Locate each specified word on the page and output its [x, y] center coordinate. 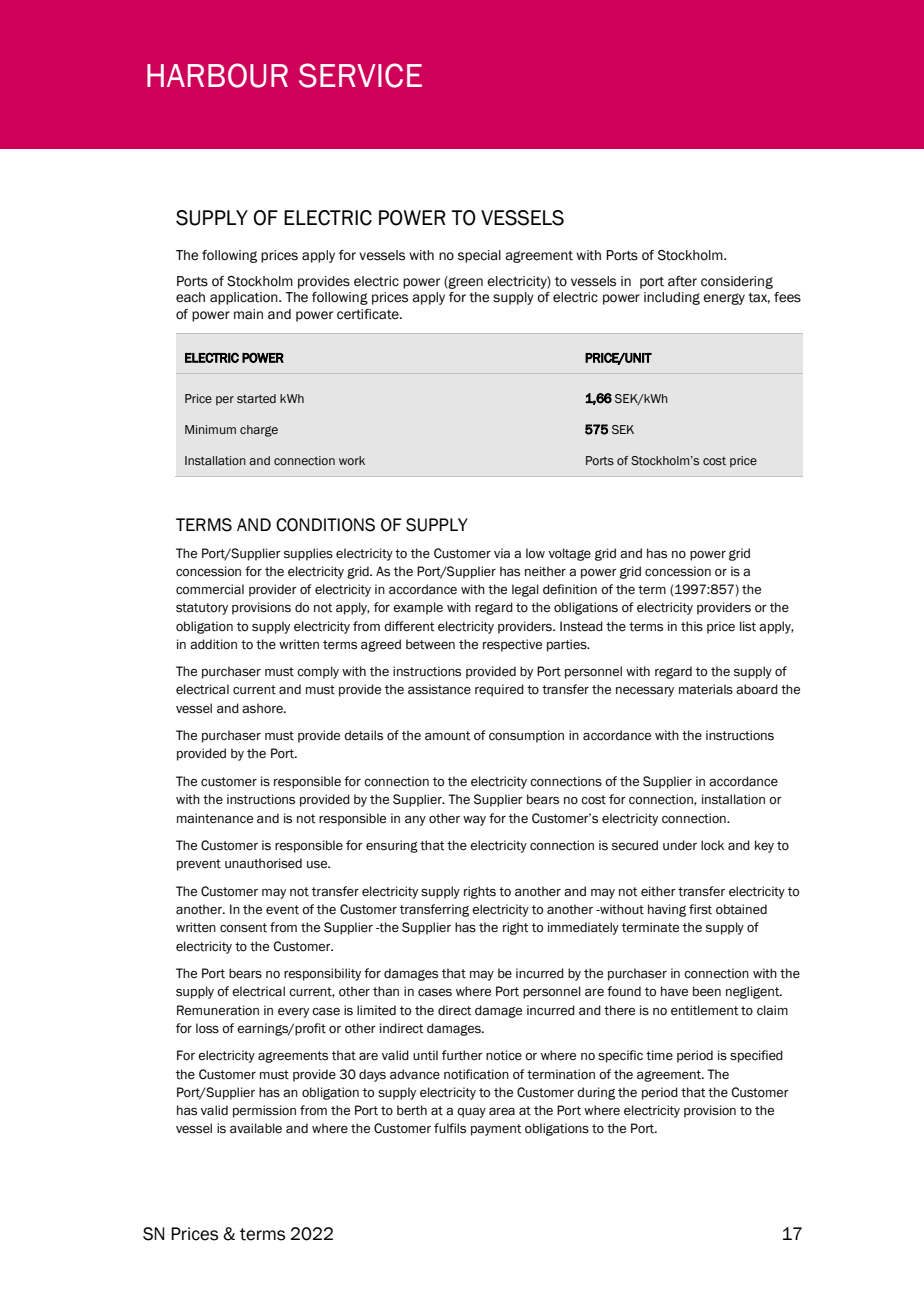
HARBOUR [217, 75]
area [502, 1111]
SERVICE [360, 75]
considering [737, 282]
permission [264, 1111]
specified [756, 1056]
